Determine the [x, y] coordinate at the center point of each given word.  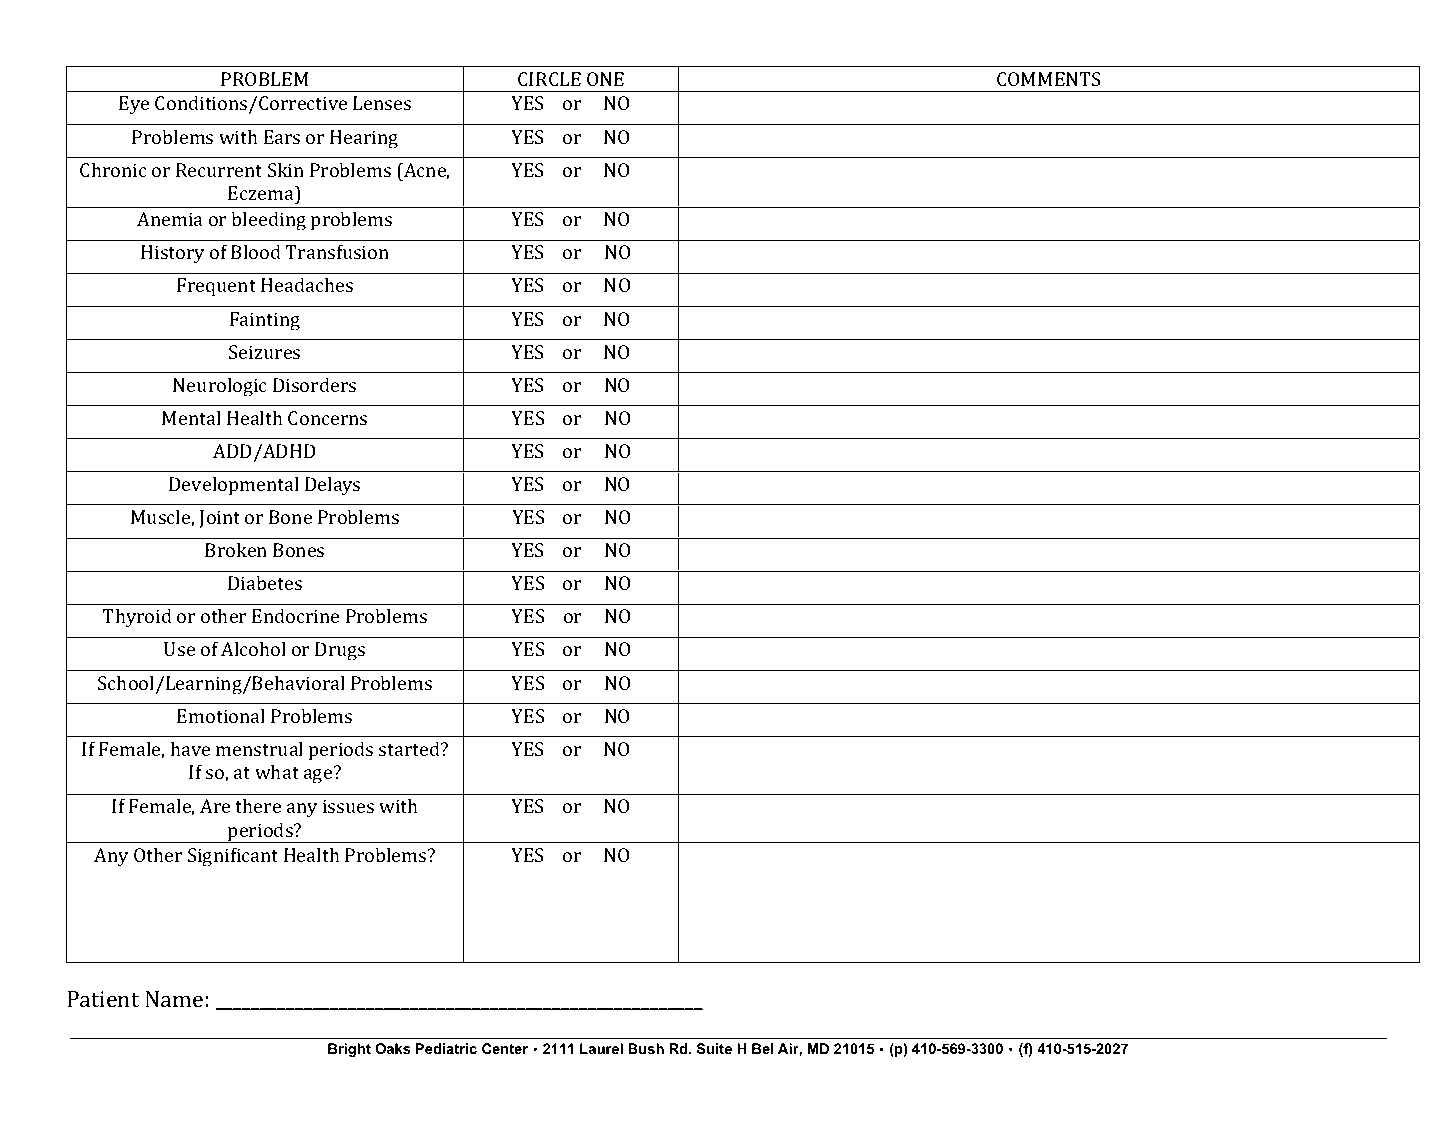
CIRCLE [549, 79]
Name [174, 999]
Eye [134, 105]
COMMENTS [1048, 79]
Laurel [601, 1048]
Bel [762, 1048]
